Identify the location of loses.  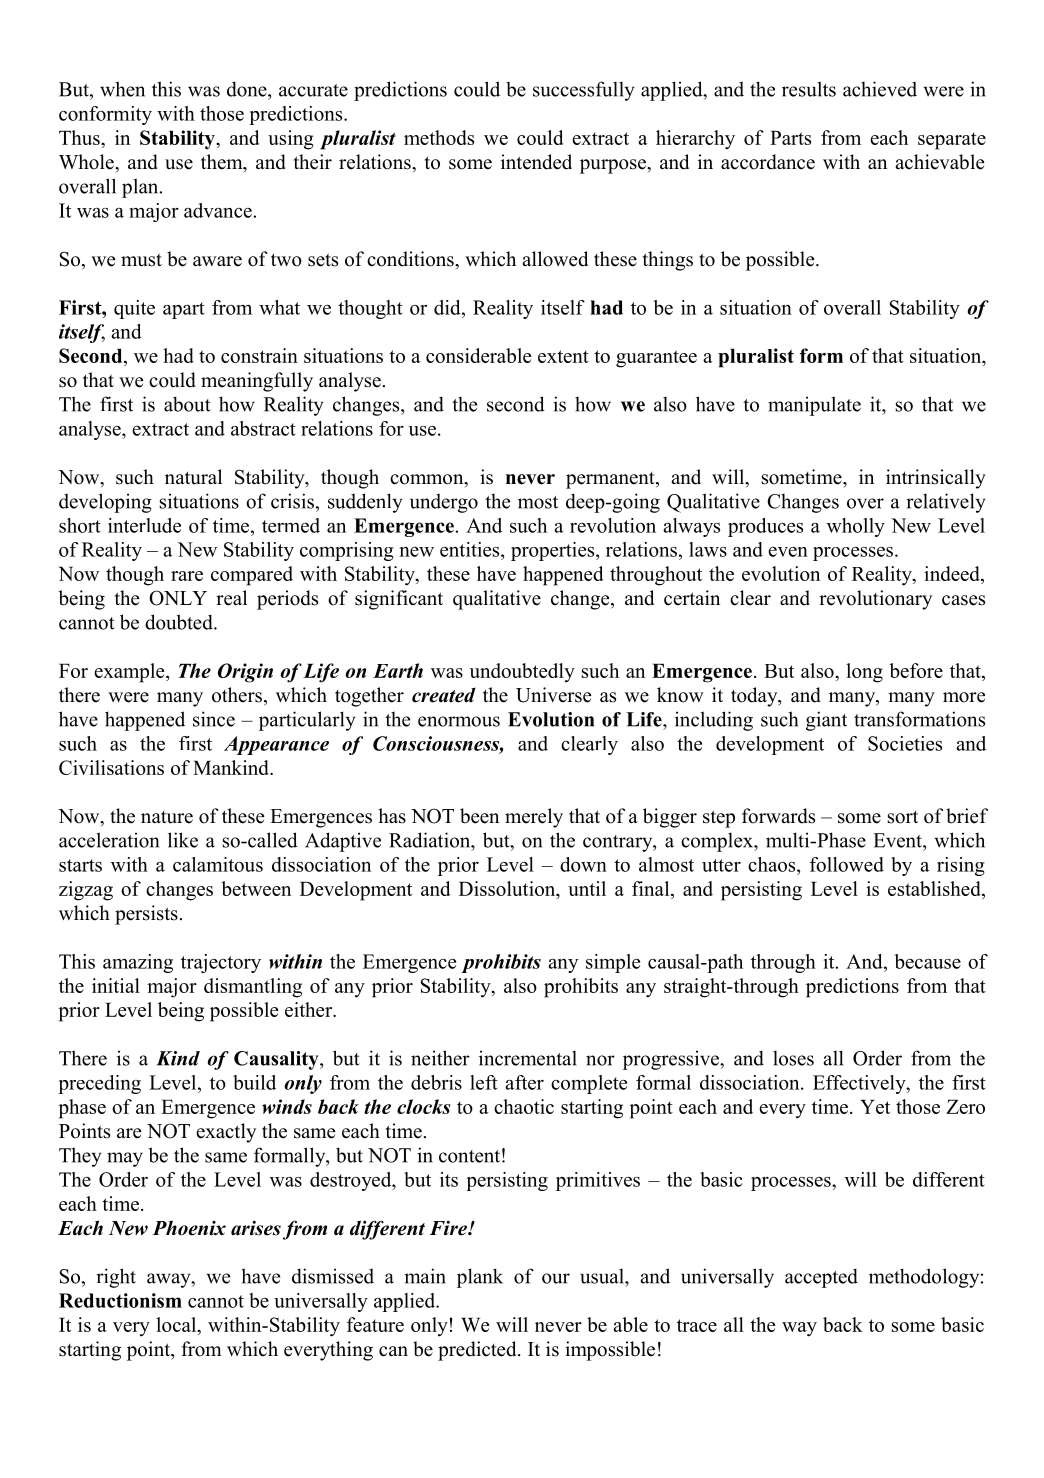
(793, 1058).
